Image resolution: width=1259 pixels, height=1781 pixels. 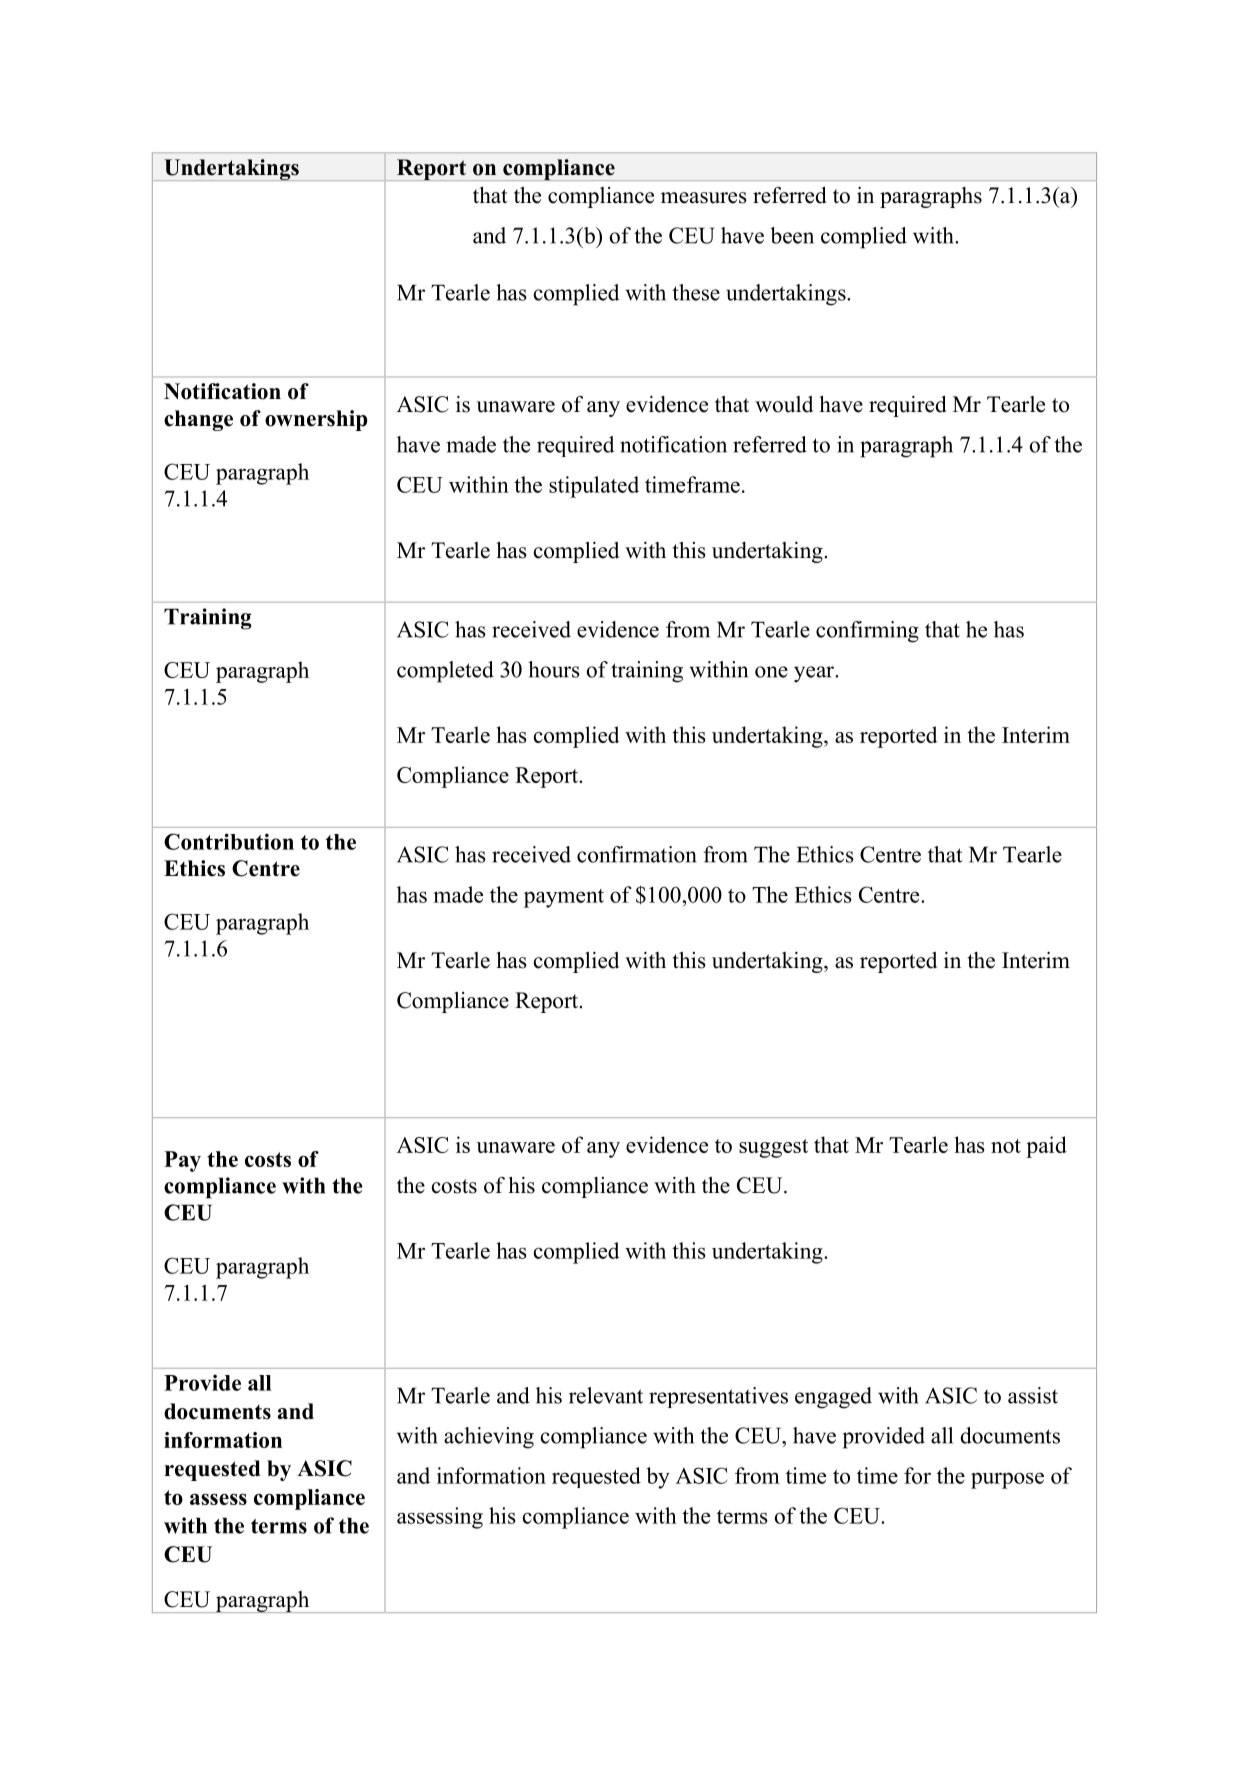 What do you see at coordinates (637, 854) in the screenshot?
I see `confirmation` at bounding box center [637, 854].
